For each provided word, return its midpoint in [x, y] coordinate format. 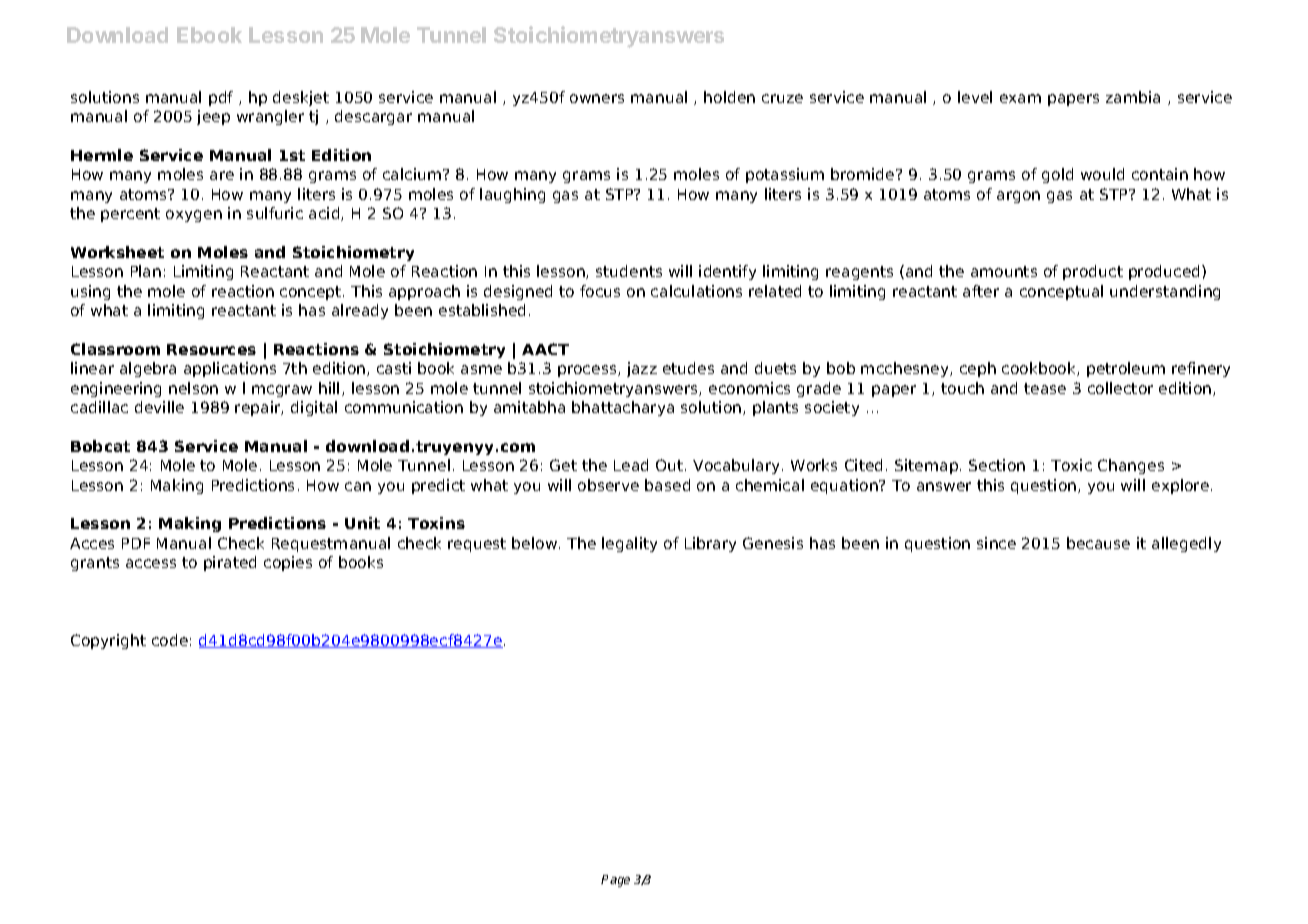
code [170, 640]
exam [1020, 98]
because [1098, 543]
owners [597, 98]
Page [615, 881]
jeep [213, 117]
